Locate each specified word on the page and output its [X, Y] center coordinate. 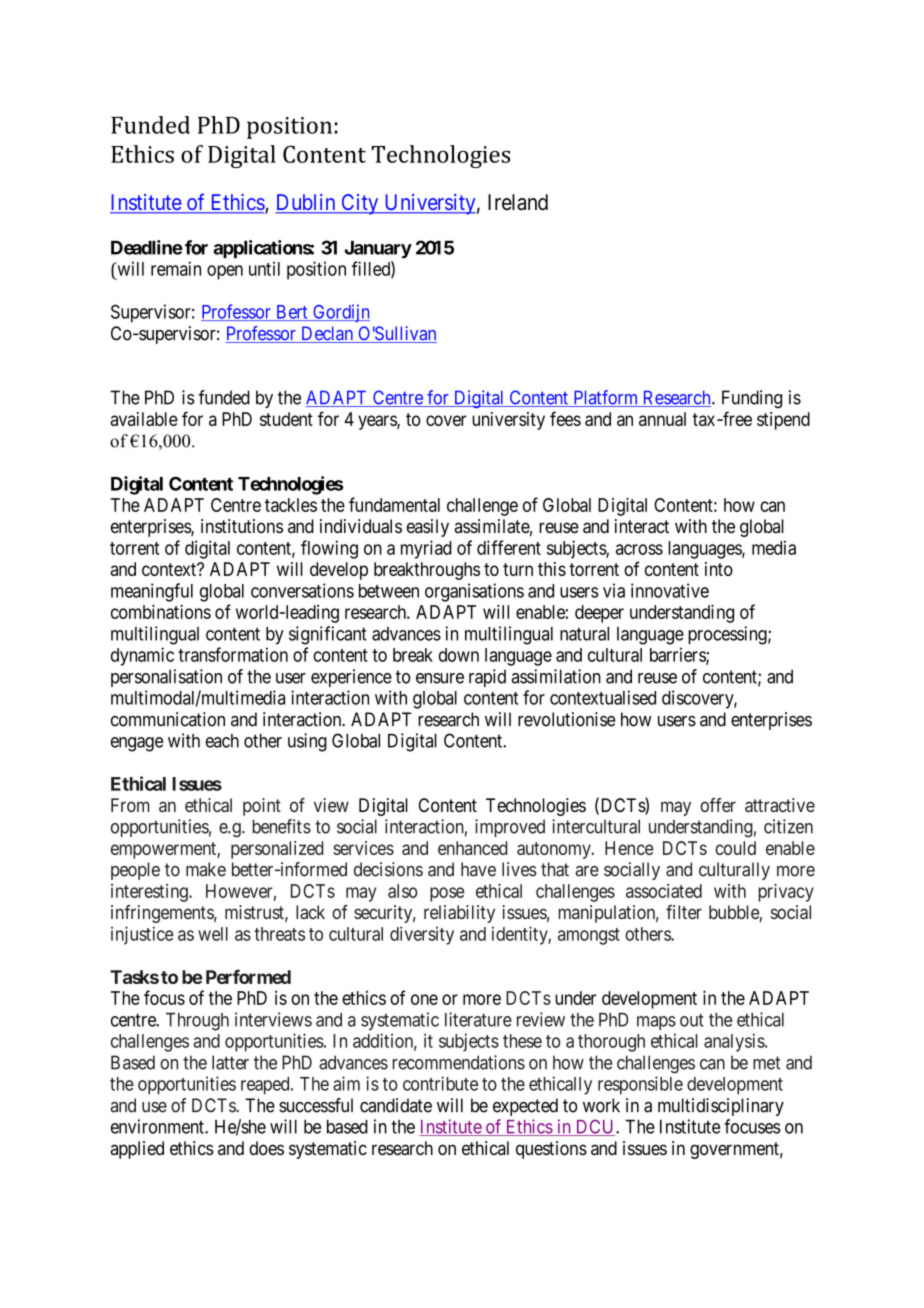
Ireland [518, 202]
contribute [440, 1083]
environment [158, 1126]
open [225, 272]
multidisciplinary [721, 1107]
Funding [752, 399]
